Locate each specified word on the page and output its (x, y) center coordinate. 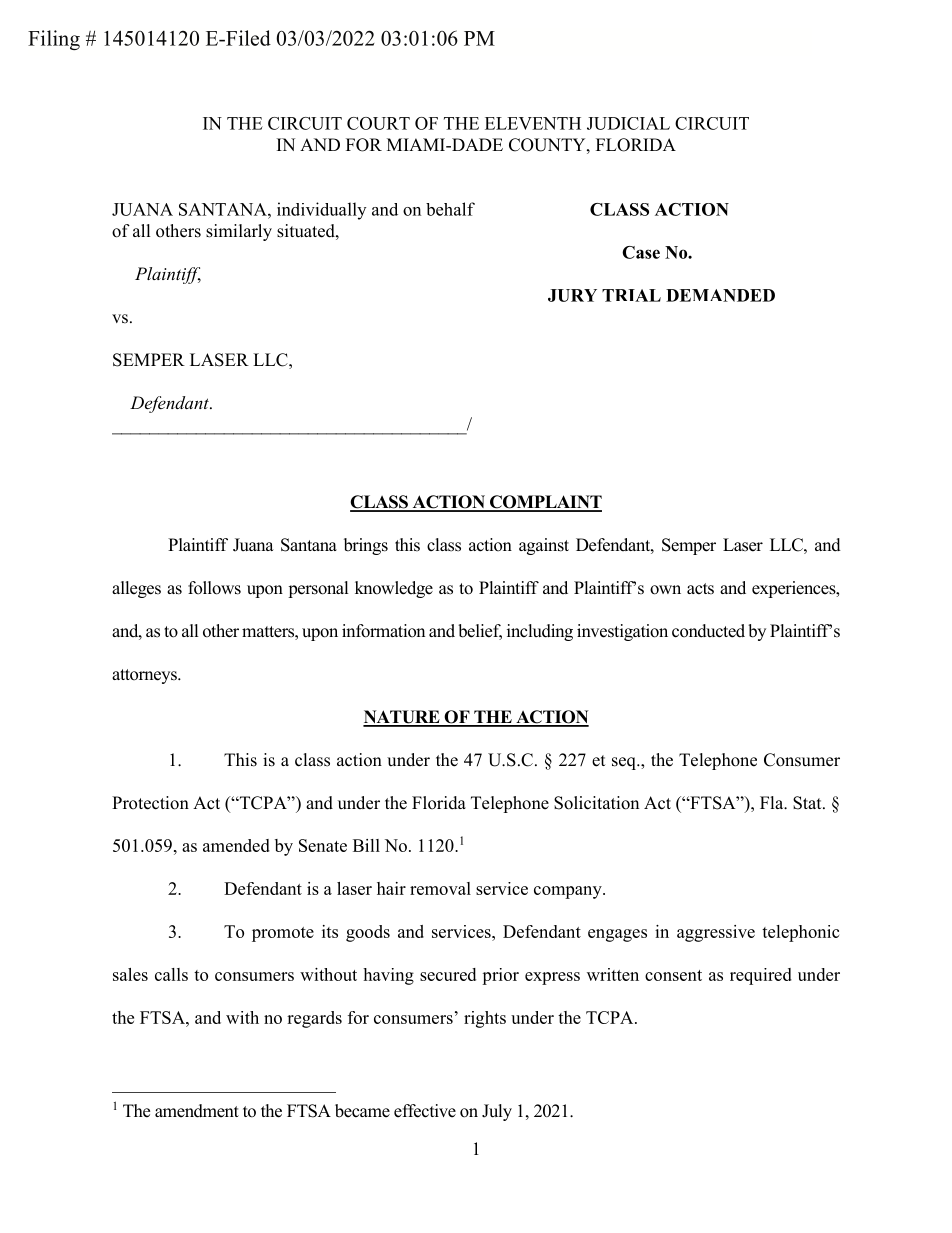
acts (700, 589)
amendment (197, 1111)
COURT (378, 123)
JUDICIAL (628, 123)
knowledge (394, 589)
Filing (54, 40)
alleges (136, 589)
